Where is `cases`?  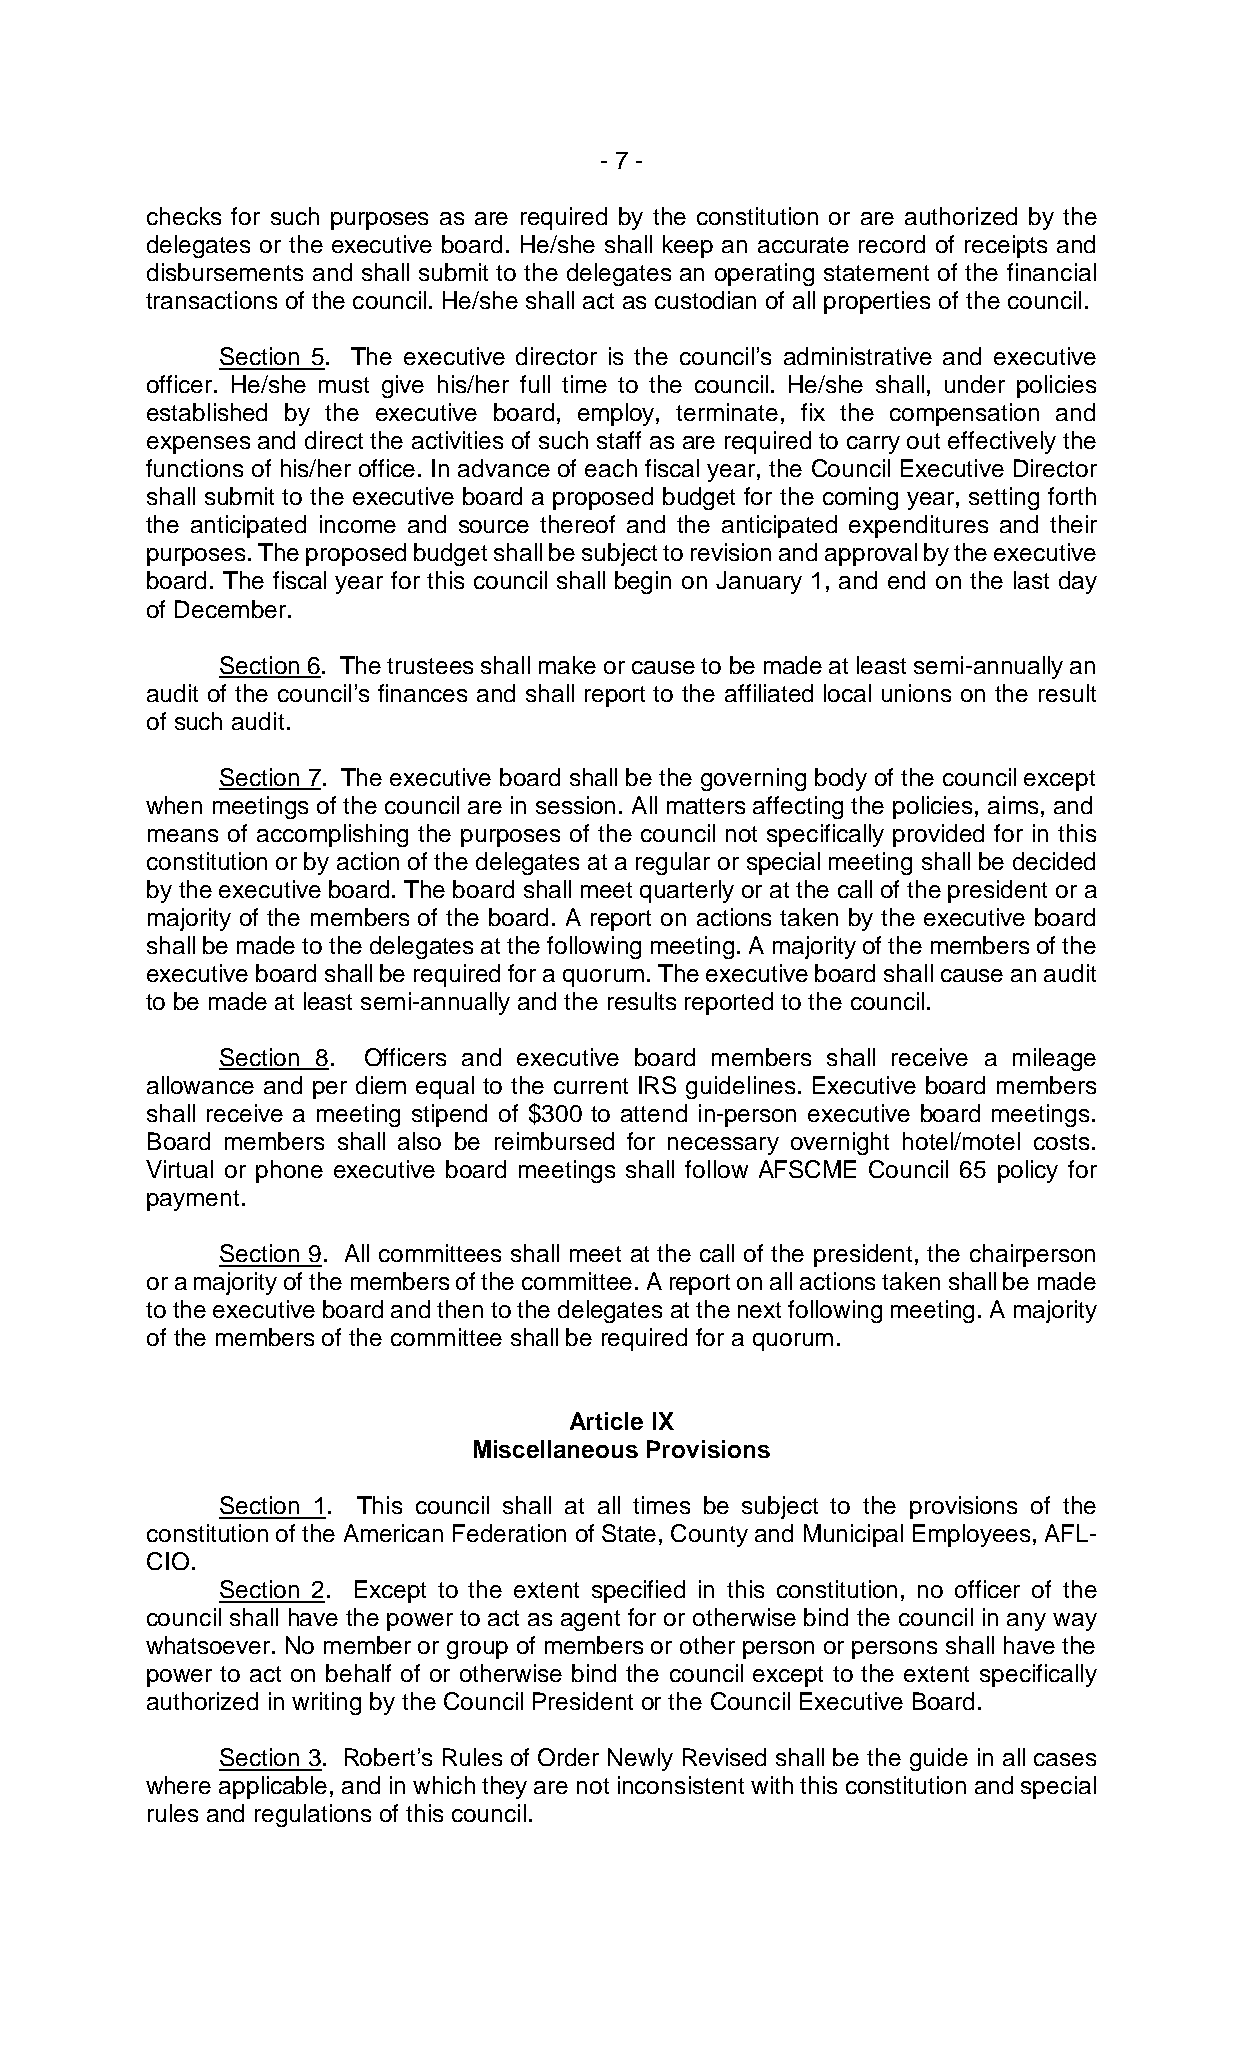
cases is located at coordinates (1065, 1759).
